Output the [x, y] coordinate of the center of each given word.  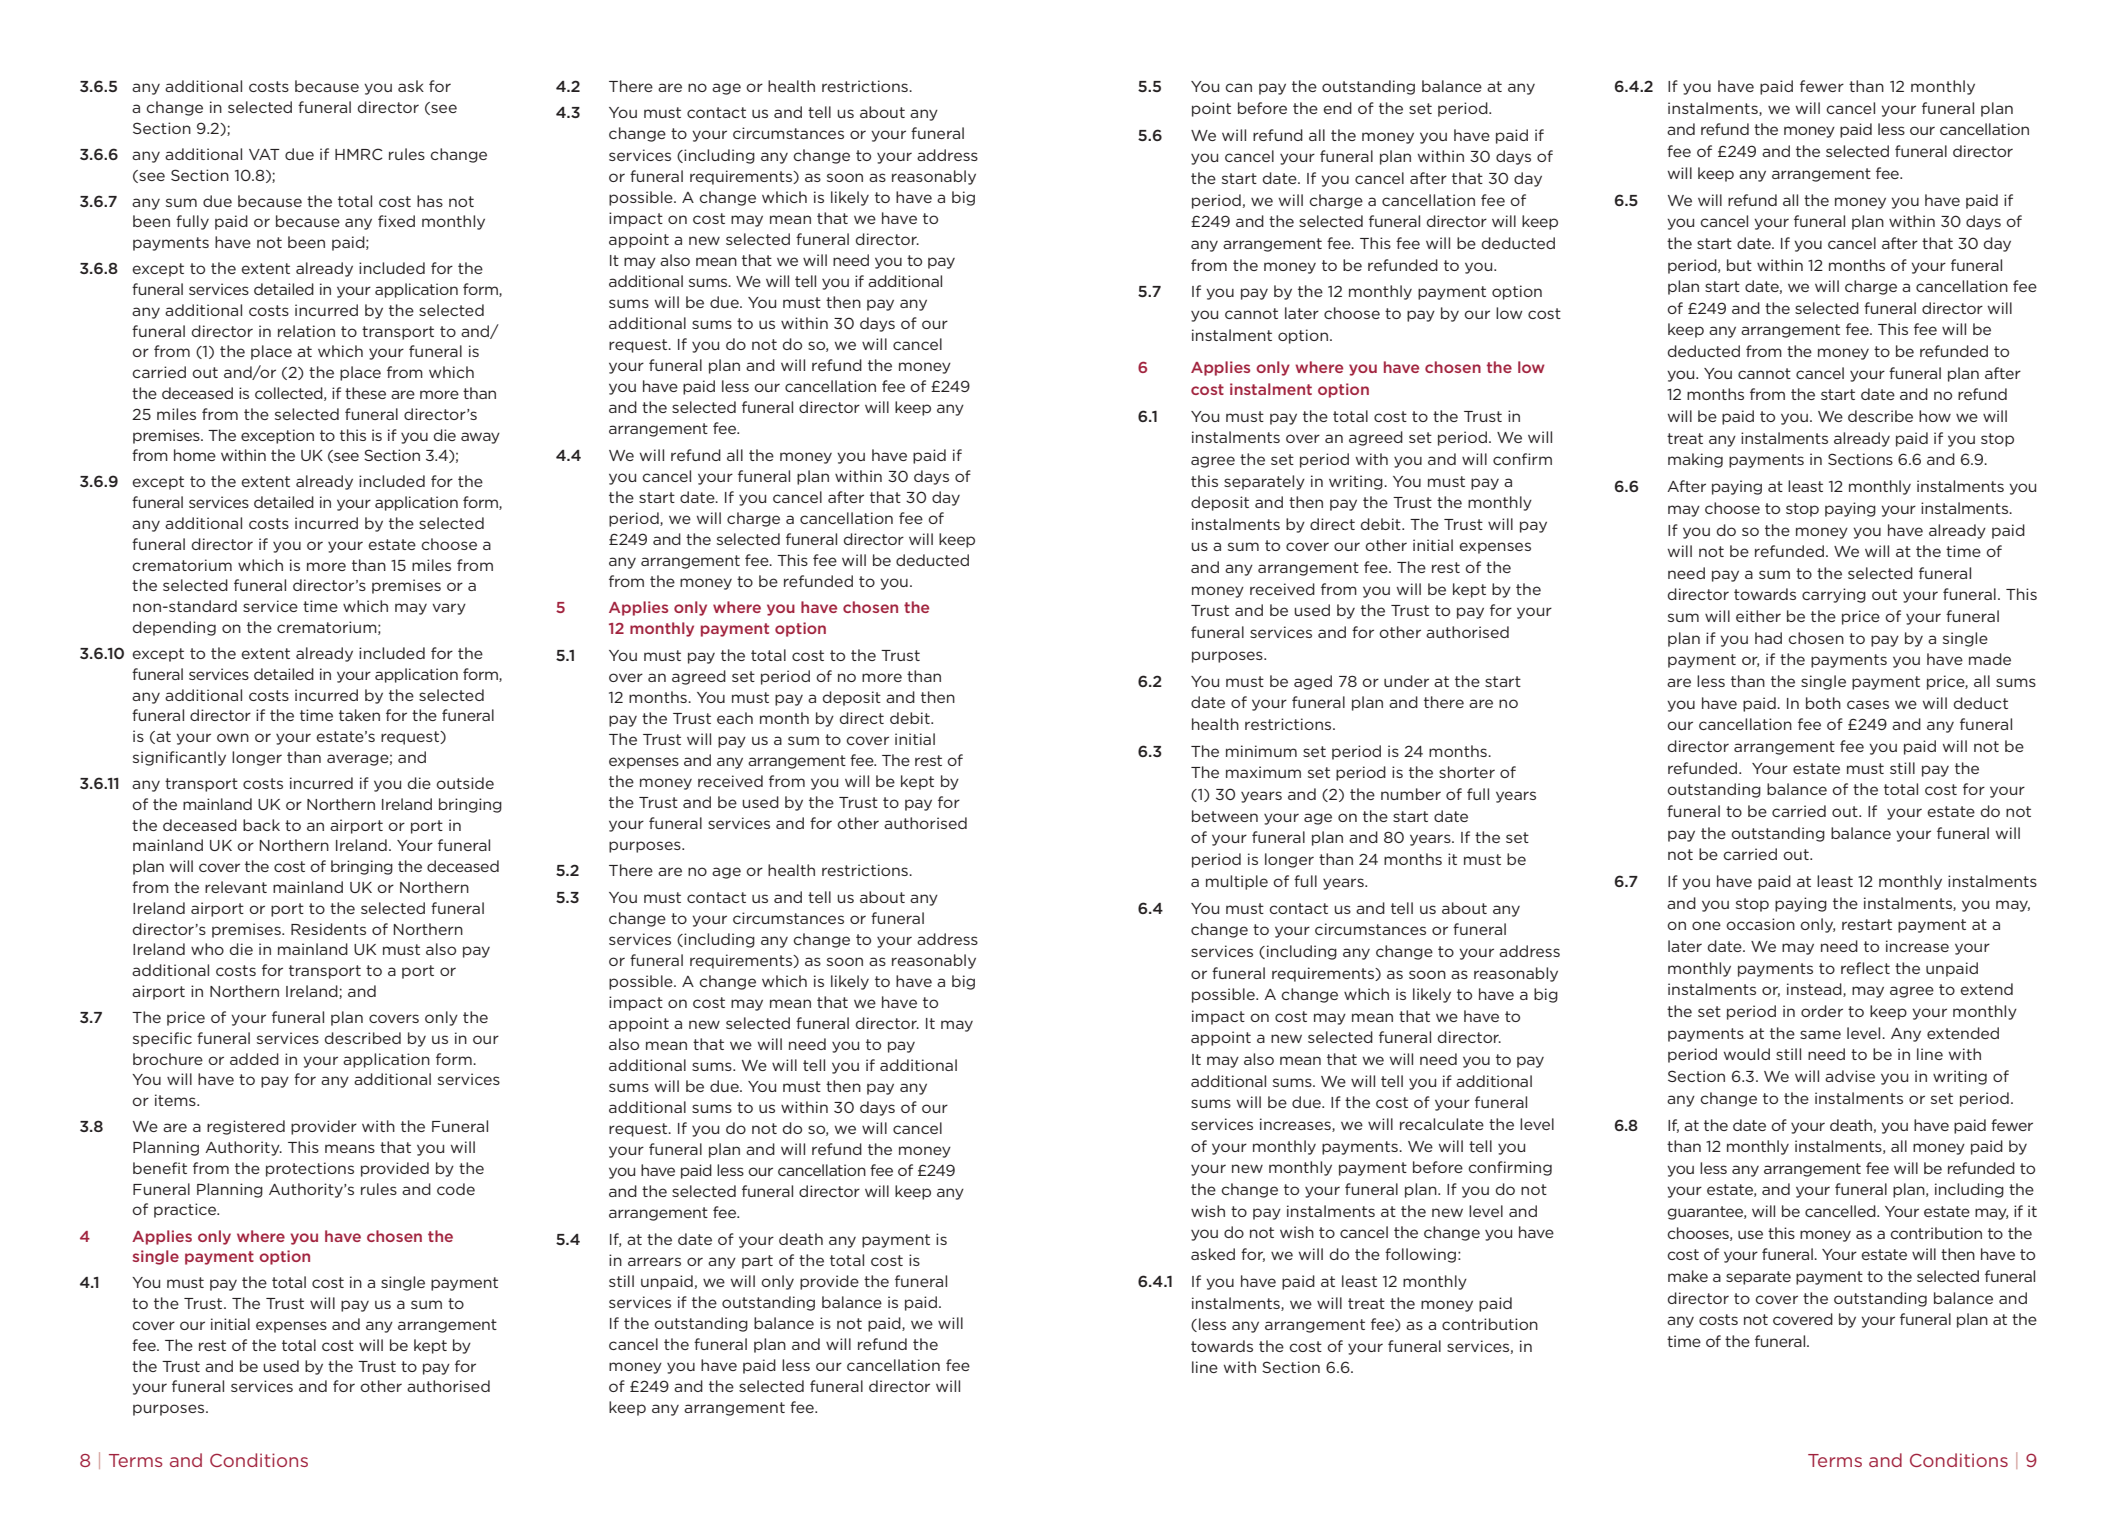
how [1935, 416]
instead [1815, 990]
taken [359, 715]
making [1695, 460]
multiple [1237, 882]
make [1688, 1276]
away [480, 438]
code [456, 1189]
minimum [1261, 751]
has [430, 201]
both [1823, 703]
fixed [396, 221]
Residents [328, 929]
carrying [1834, 595]
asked [1213, 1254]
